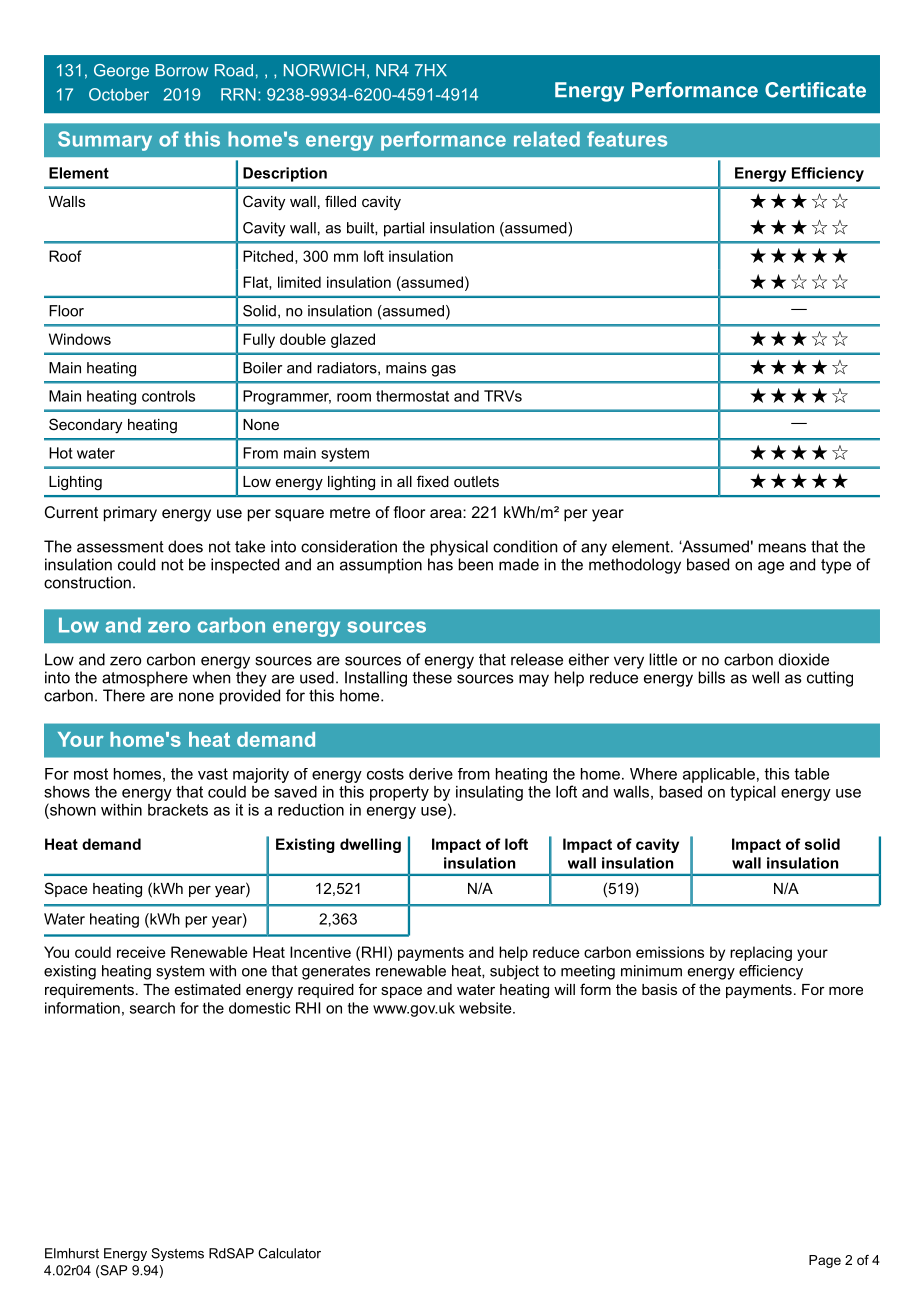  What do you see at coordinates (130, 514) in the document?
I see `primary` at bounding box center [130, 514].
